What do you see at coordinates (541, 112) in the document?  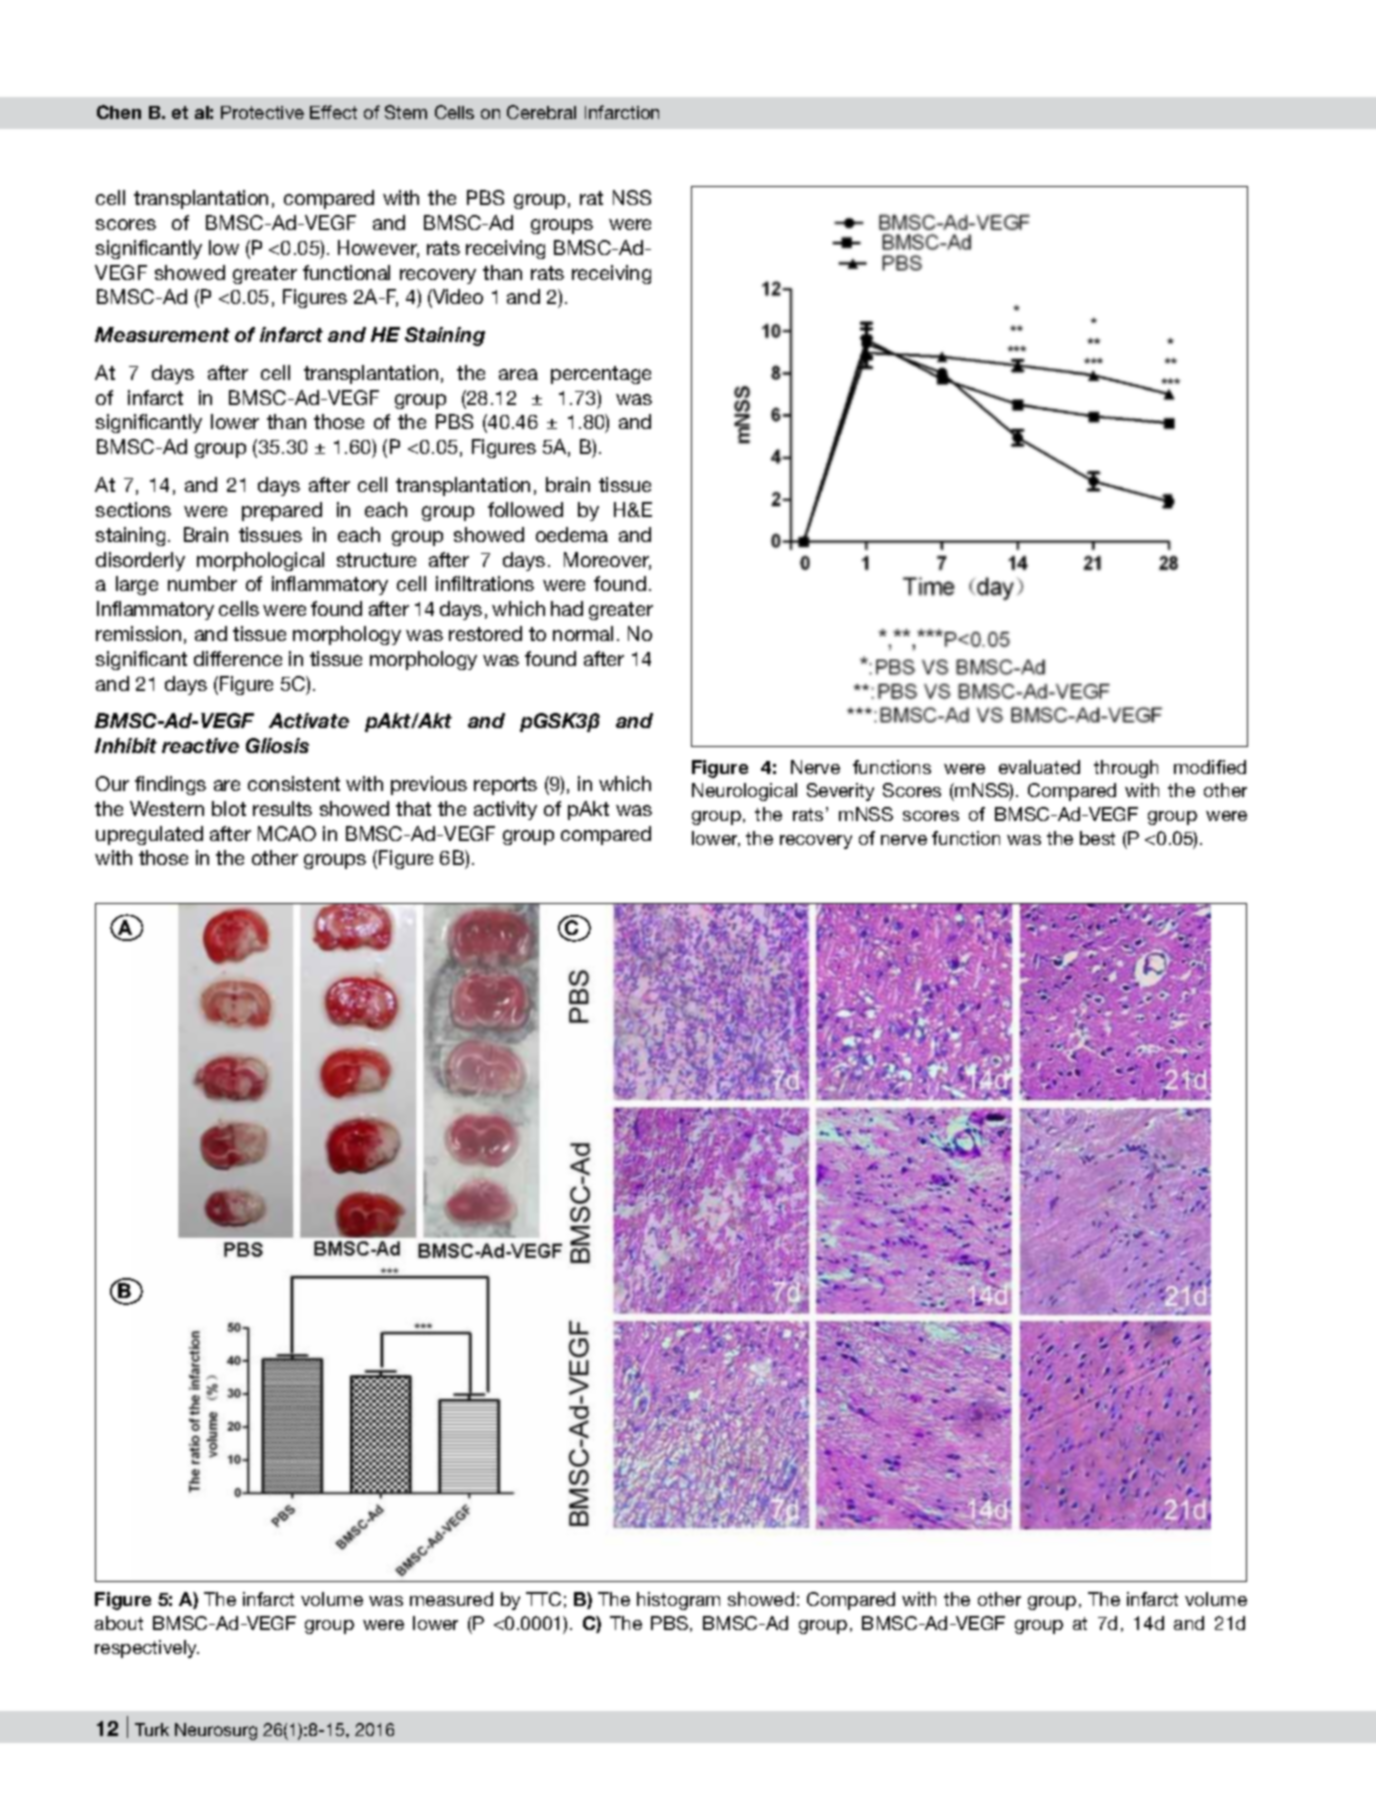 I see `Cerebral` at bounding box center [541, 112].
